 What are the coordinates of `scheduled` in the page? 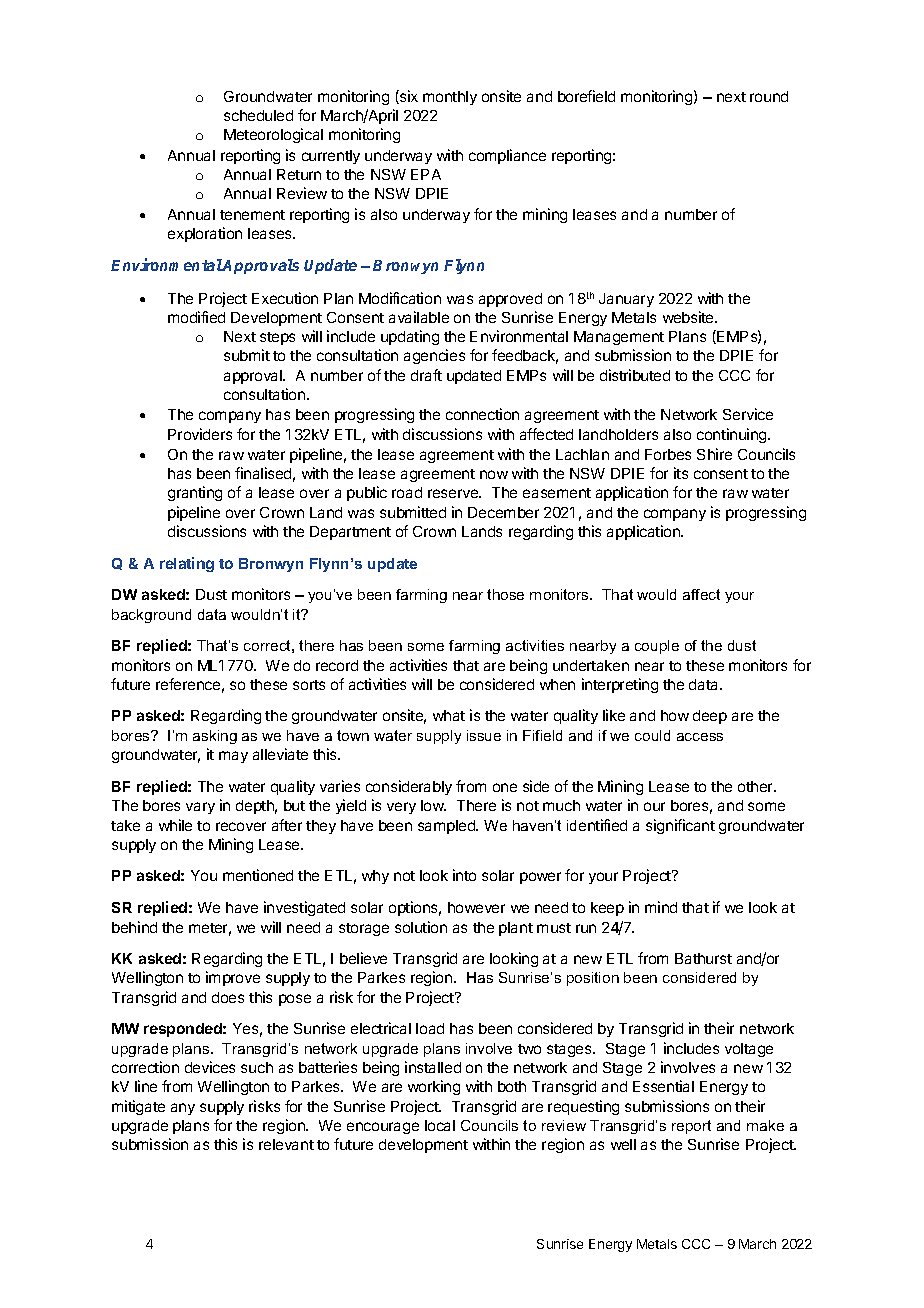 It's located at (258, 115).
